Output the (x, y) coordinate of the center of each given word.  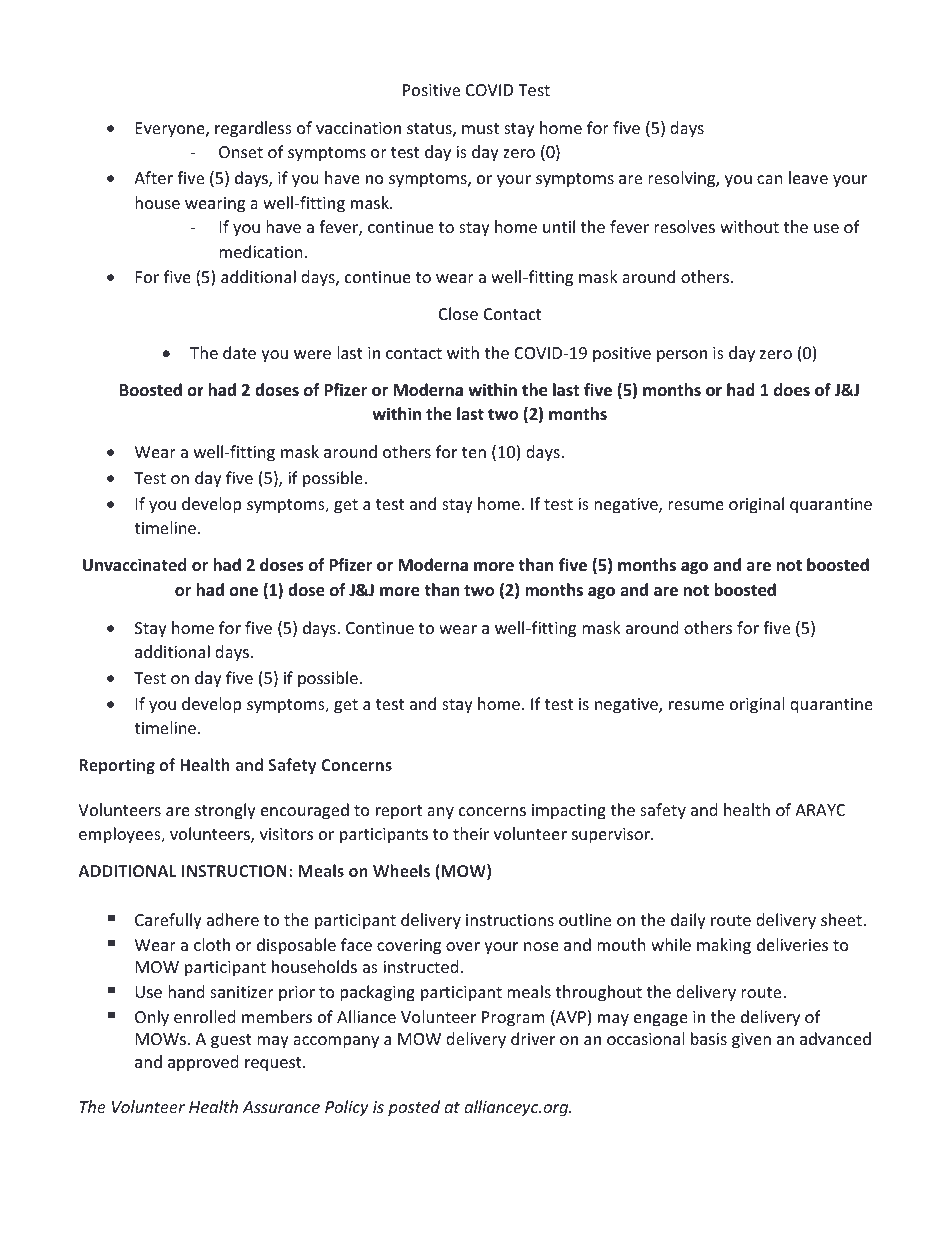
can (770, 179)
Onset (241, 152)
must (480, 128)
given (751, 1041)
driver (533, 1038)
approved (203, 1063)
